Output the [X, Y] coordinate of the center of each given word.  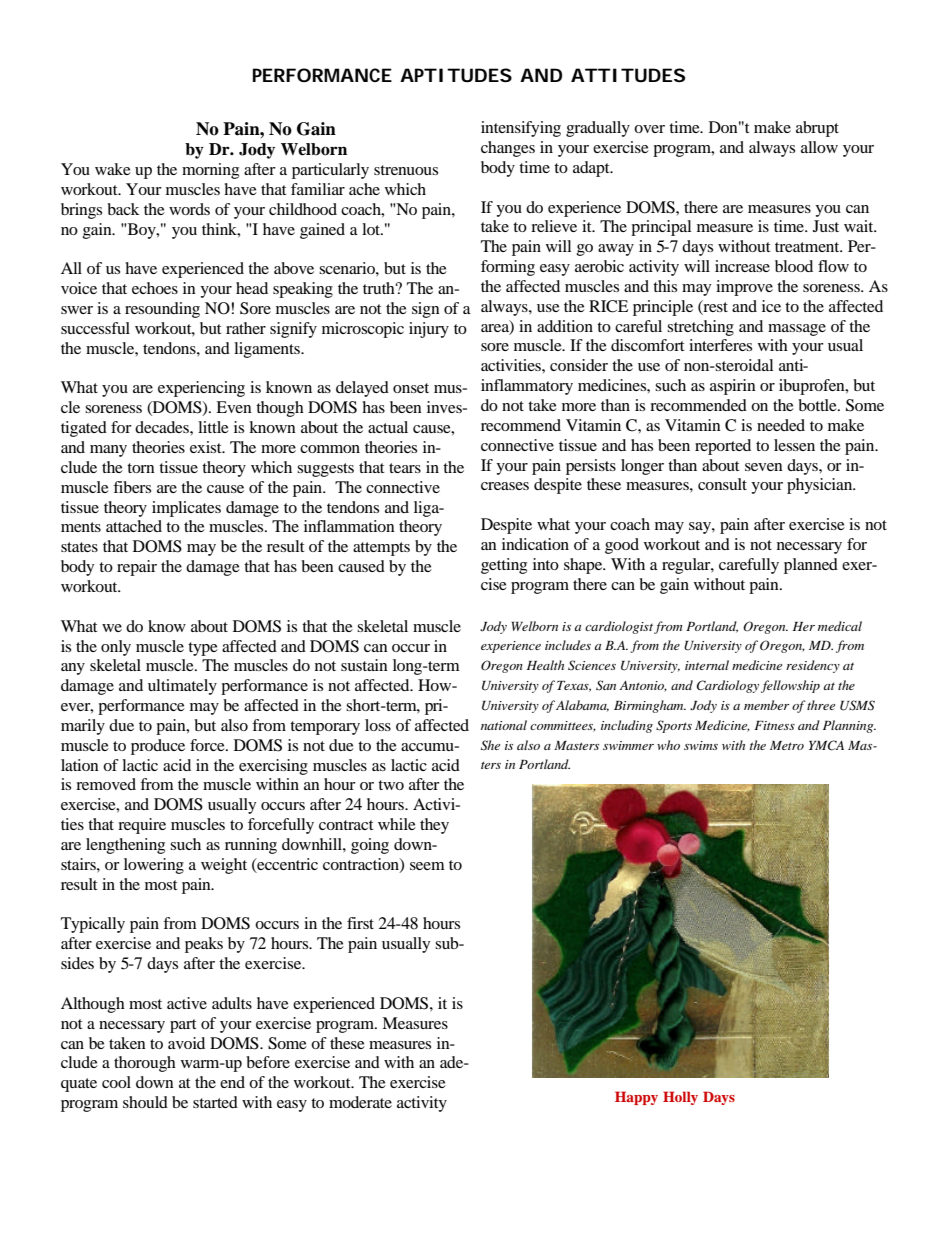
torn [141, 468]
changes [508, 149]
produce [158, 747]
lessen [794, 445]
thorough [145, 1064]
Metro [787, 745]
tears [405, 468]
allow [819, 147]
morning [210, 171]
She [490, 745]
